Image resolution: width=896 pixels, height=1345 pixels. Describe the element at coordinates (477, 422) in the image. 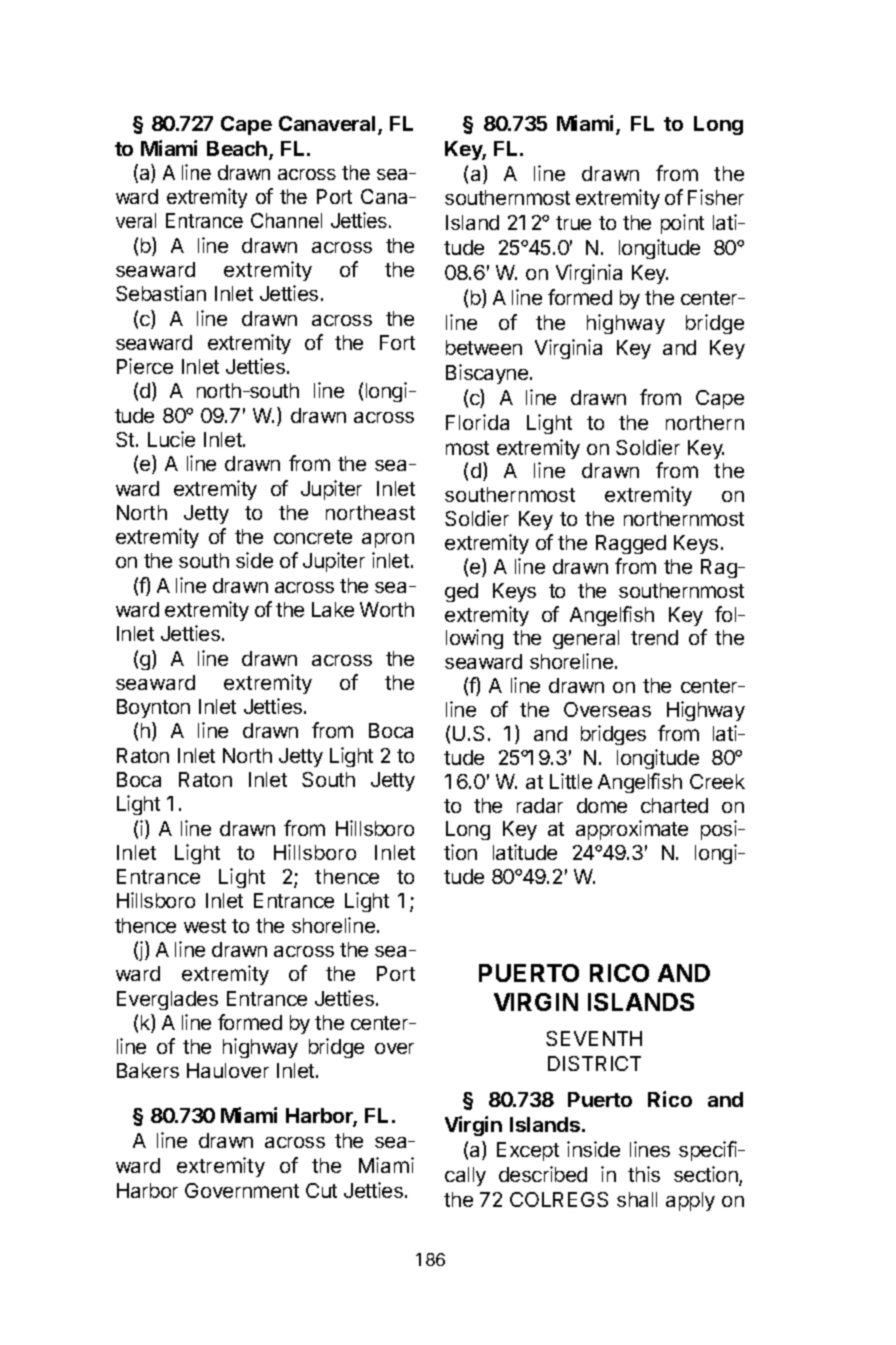

I see `Florida` at that location.
